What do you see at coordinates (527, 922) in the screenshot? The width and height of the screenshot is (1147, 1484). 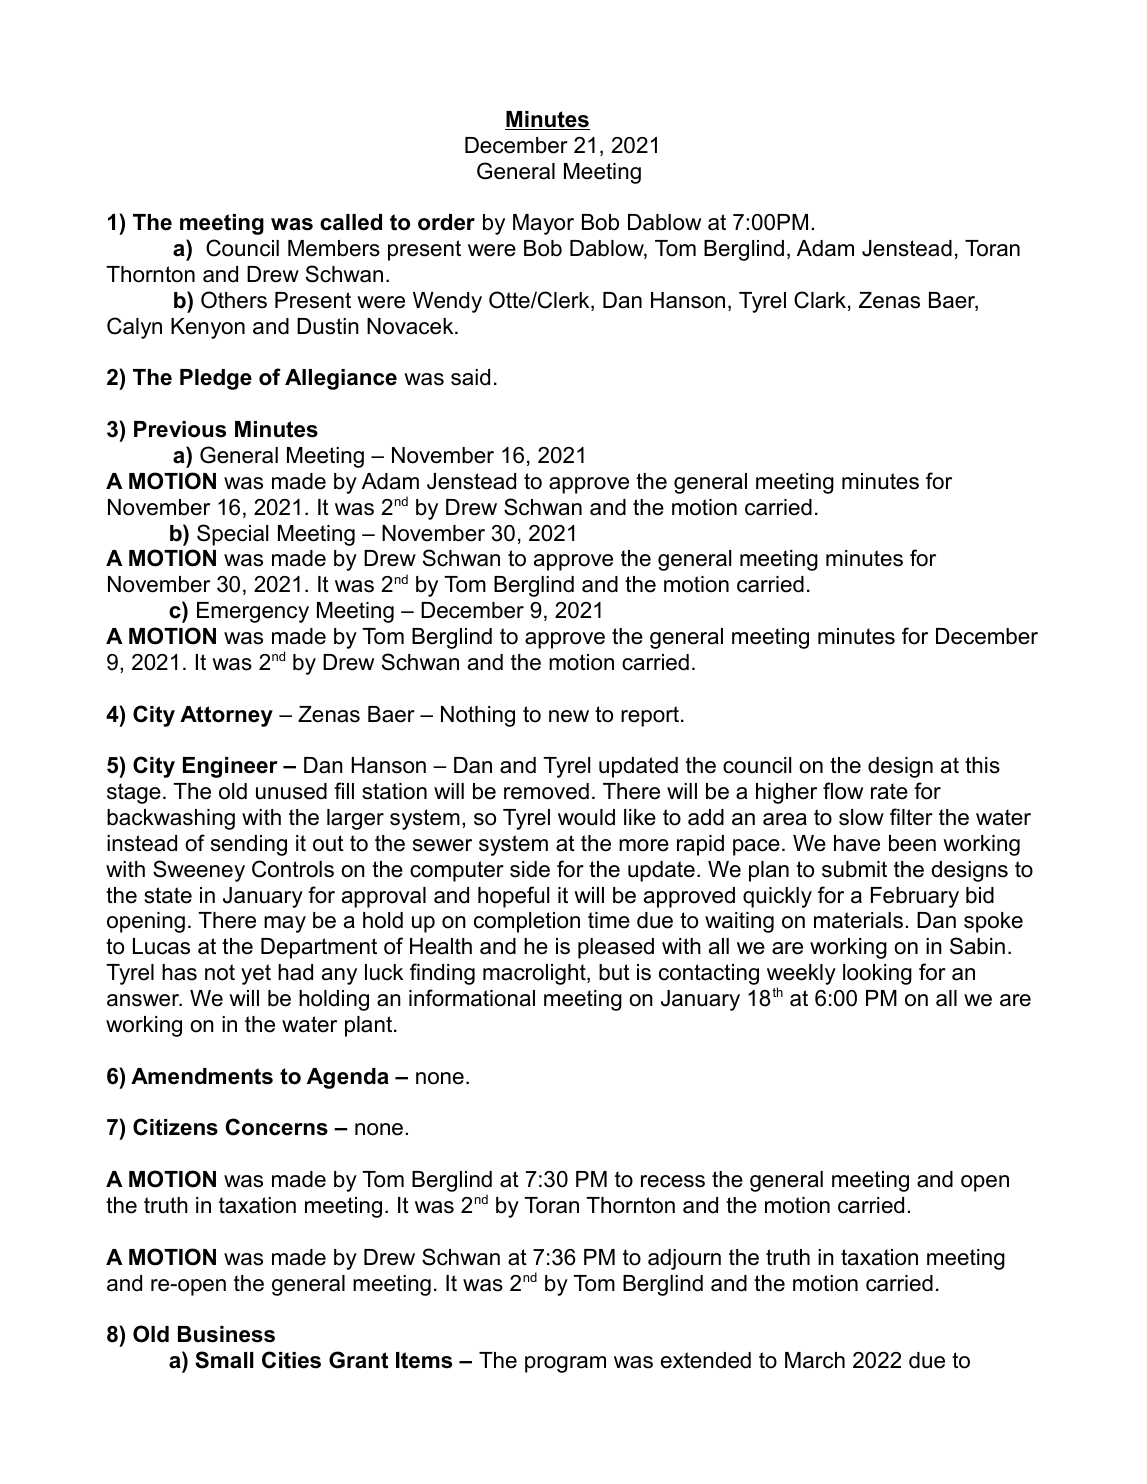 I see `completion` at bounding box center [527, 922].
